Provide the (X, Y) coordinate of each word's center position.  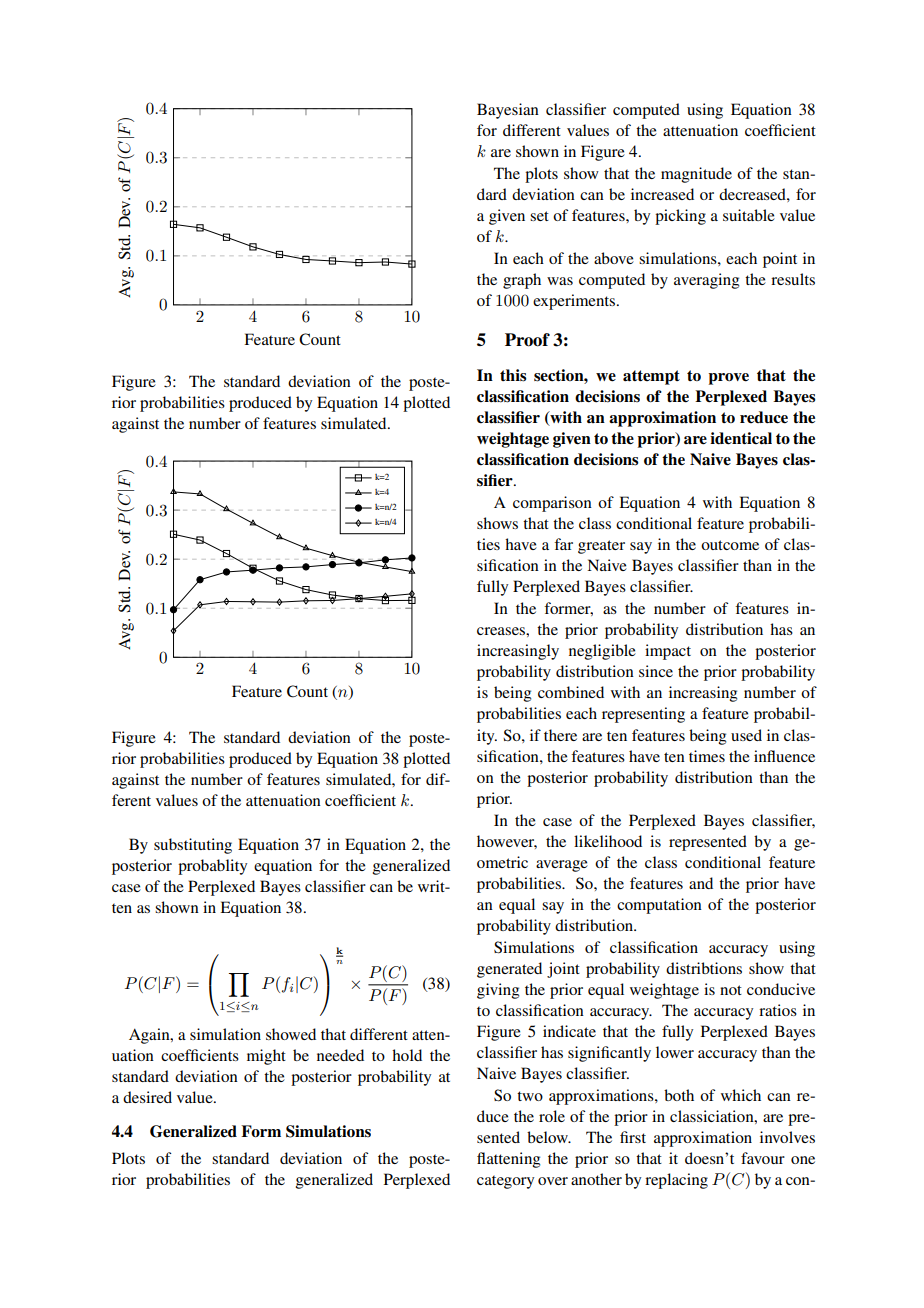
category (505, 1182)
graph (522, 281)
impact (668, 652)
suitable (749, 215)
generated (509, 970)
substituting (193, 846)
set (539, 216)
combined (571, 692)
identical (741, 438)
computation (659, 906)
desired (147, 1097)
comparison (552, 504)
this (513, 375)
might (266, 1057)
